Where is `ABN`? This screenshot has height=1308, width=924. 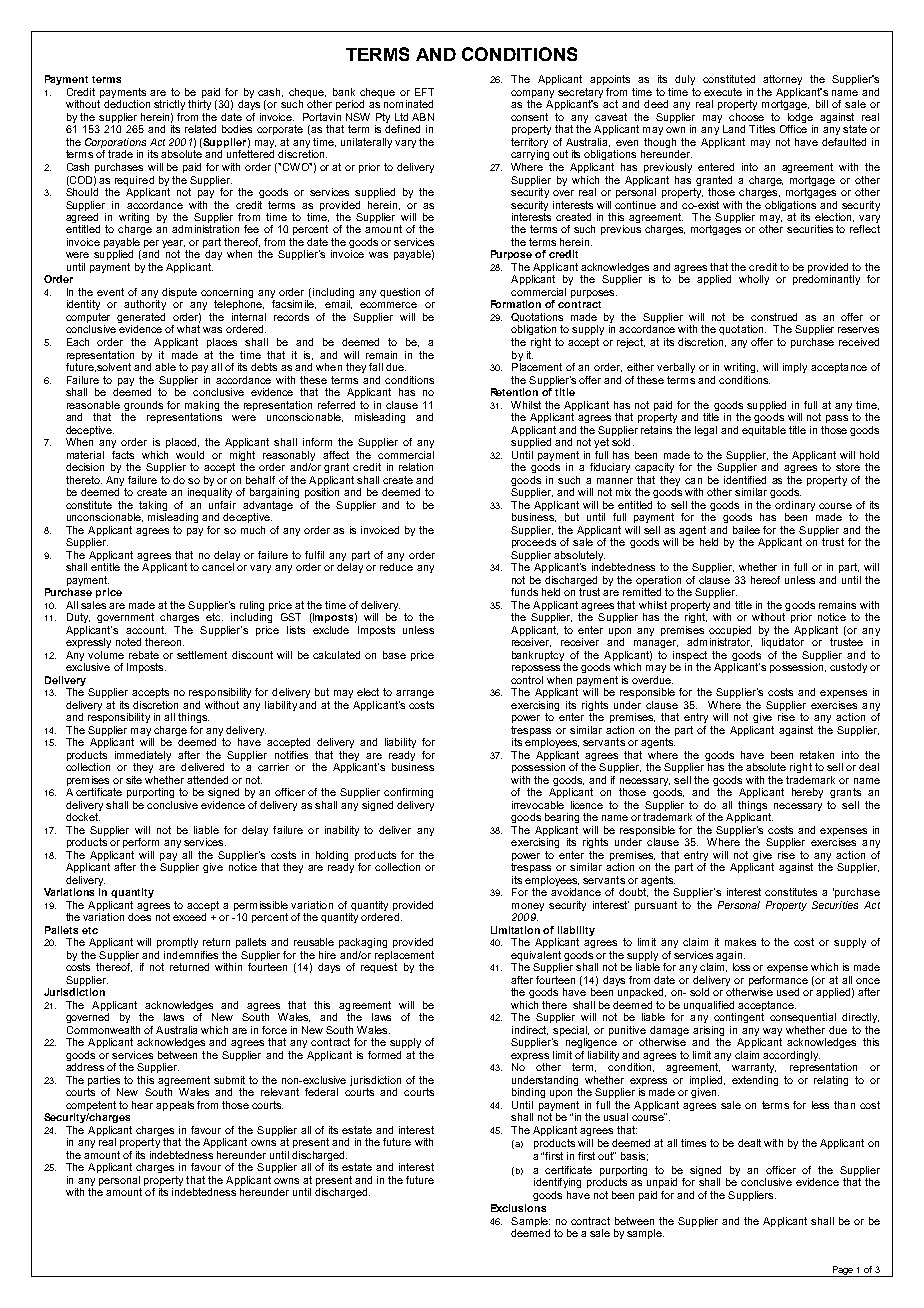
ABN is located at coordinates (423, 117).
